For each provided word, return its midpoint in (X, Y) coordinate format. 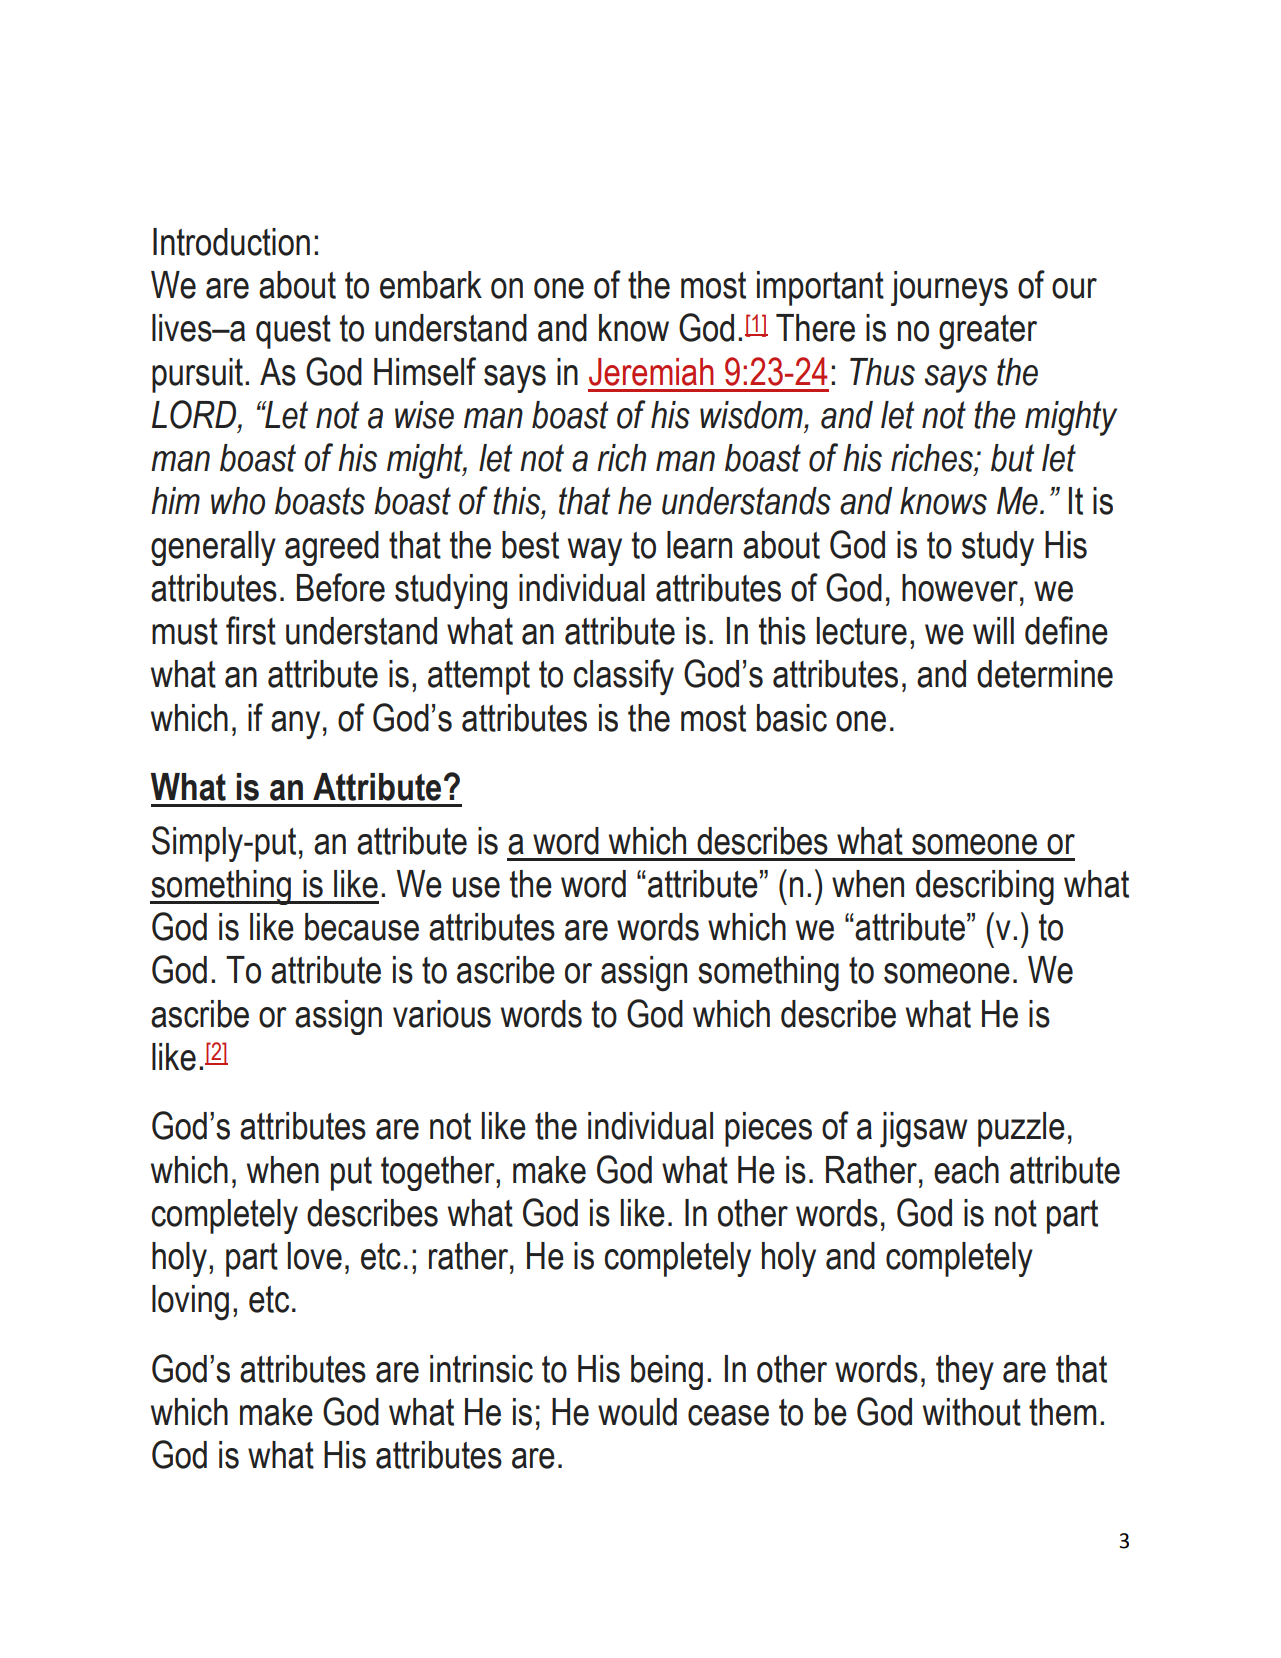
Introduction (231, 242)
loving (190, 1303)
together (439, 1173)
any (295, 725)
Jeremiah (651, 372)
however (960, 588)
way (595, 552)
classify (623, 677)
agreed (332, 548)
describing (985, 887)
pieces (768, 1129)
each (966, 1170)
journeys (949, 288)
